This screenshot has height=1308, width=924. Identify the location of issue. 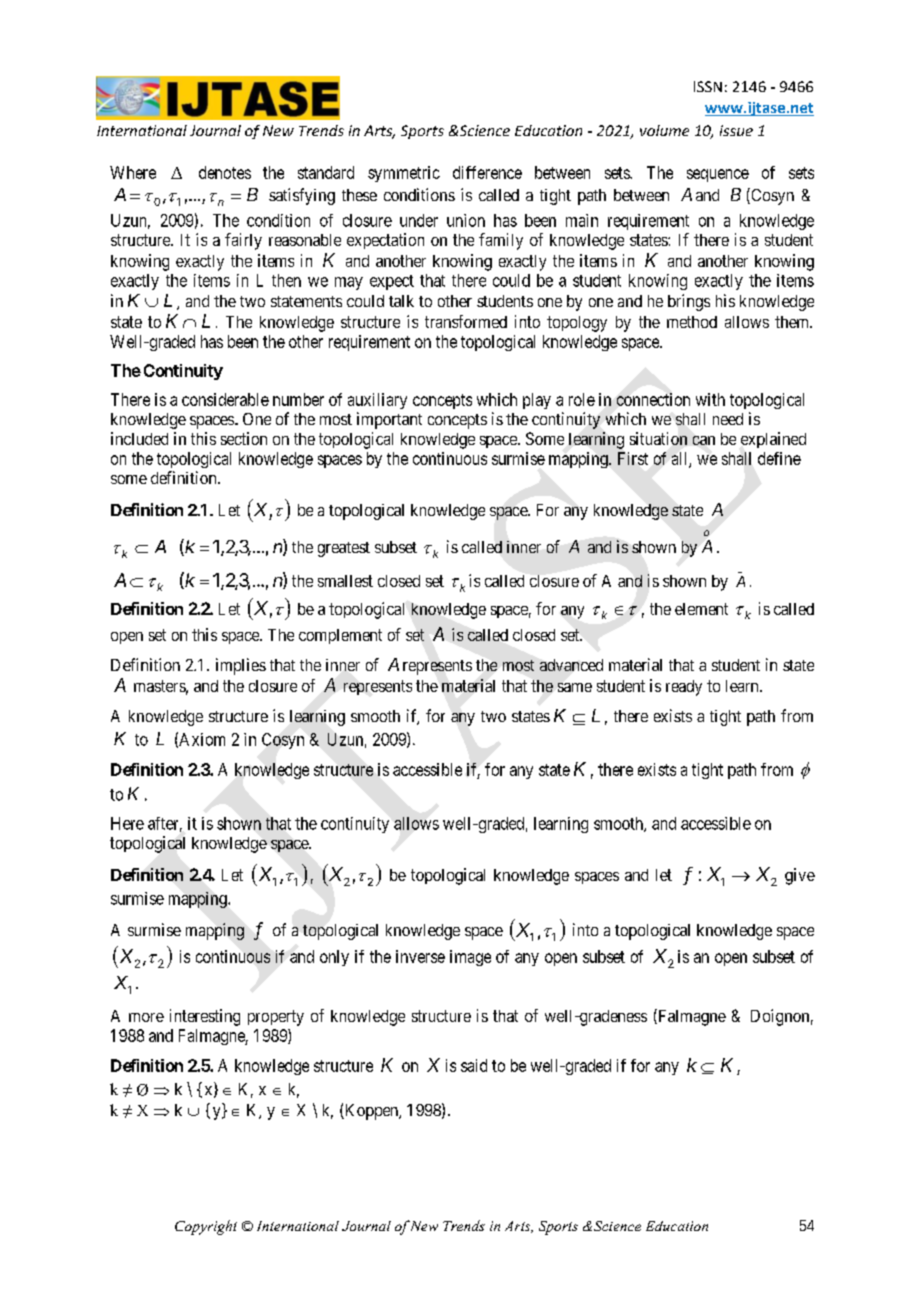
(736, 130).
